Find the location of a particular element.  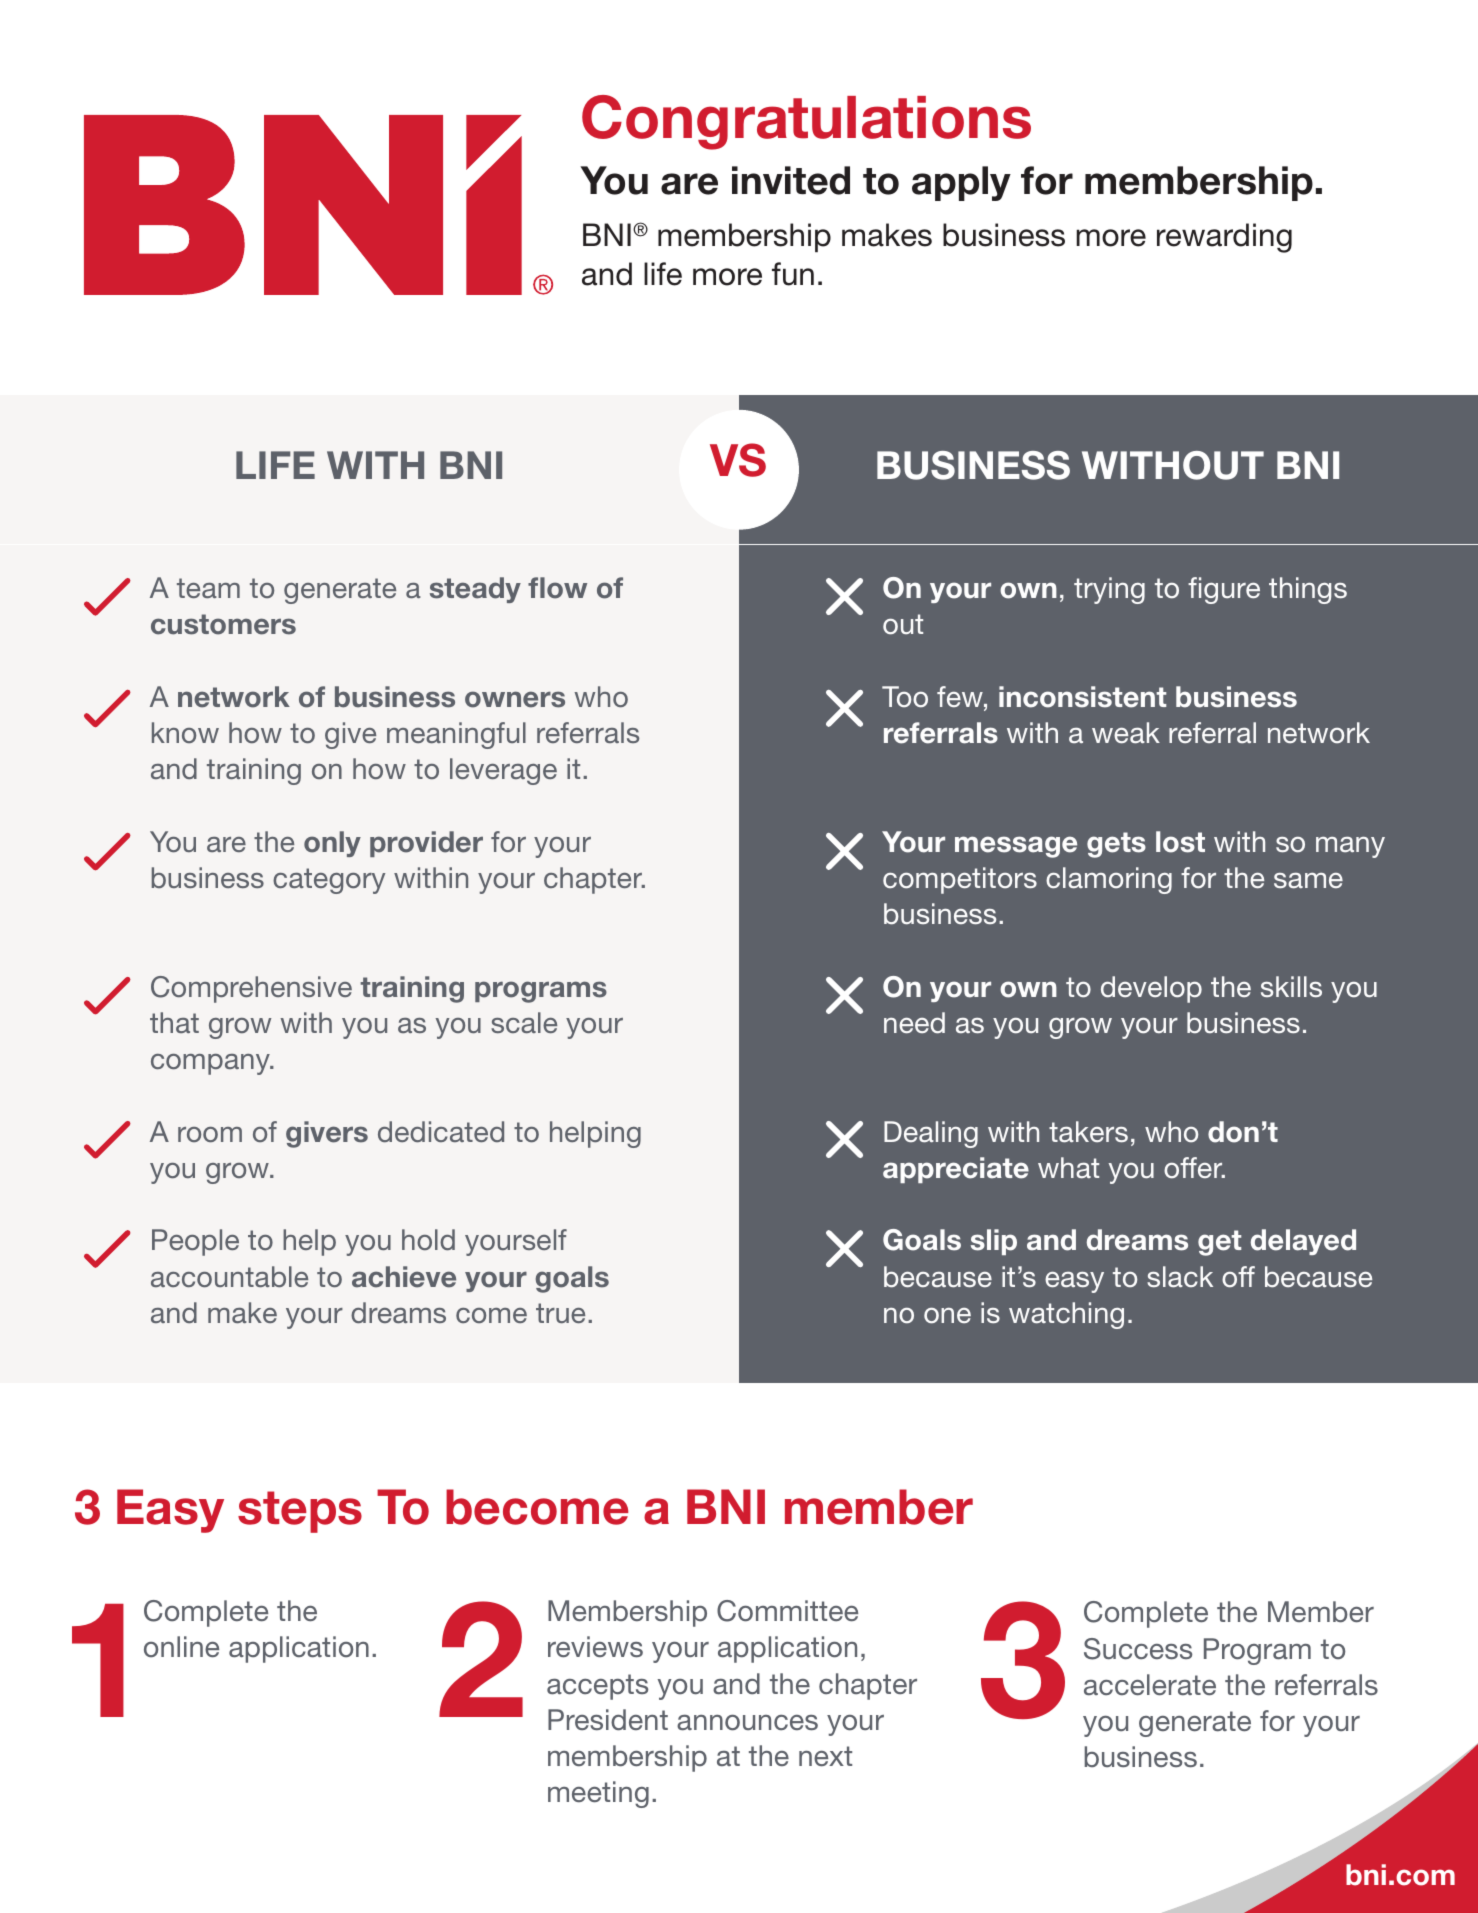

watching is located at coordinates (1066, 1315).
